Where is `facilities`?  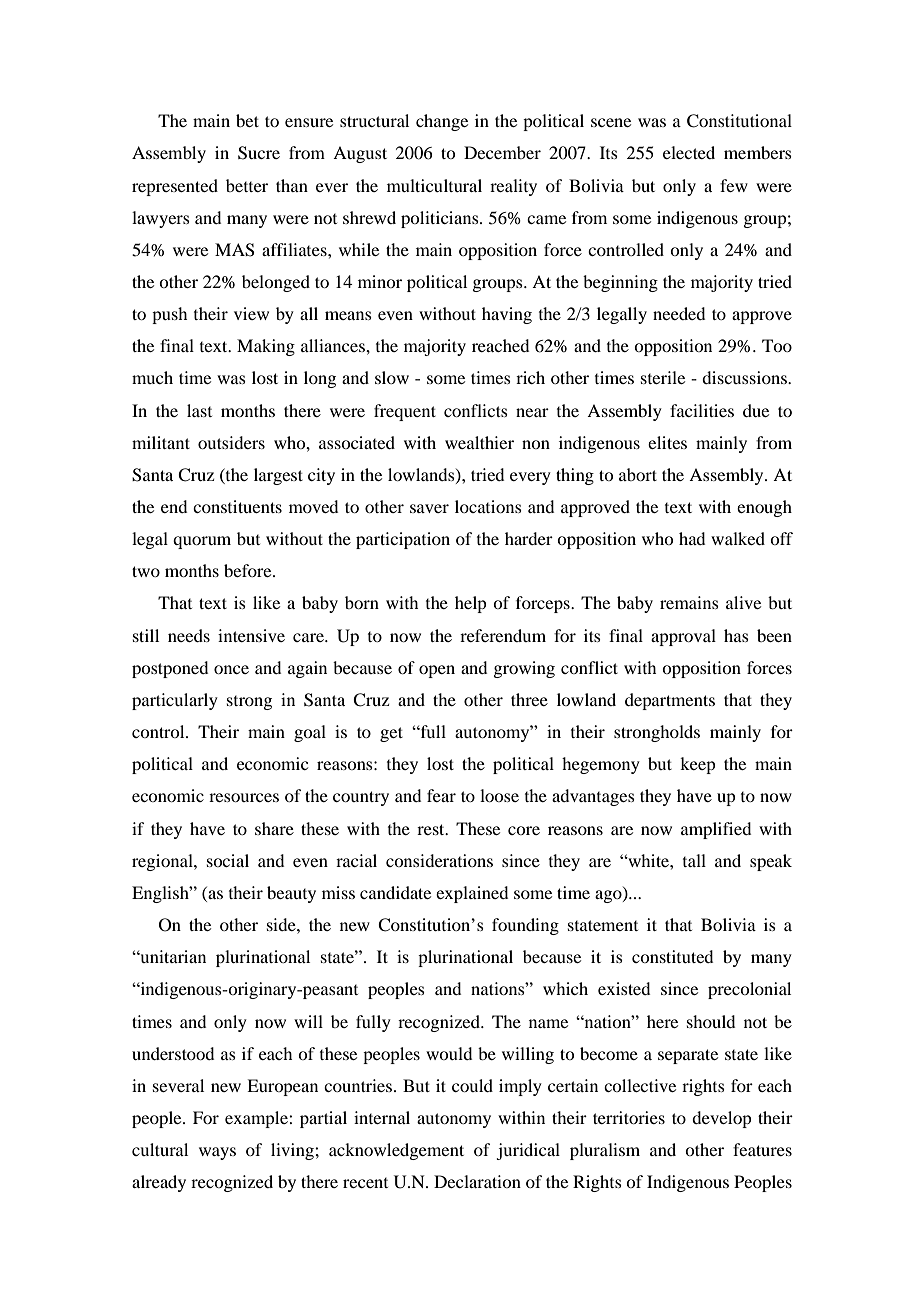
facilities is located at coordinates (702, 410).
